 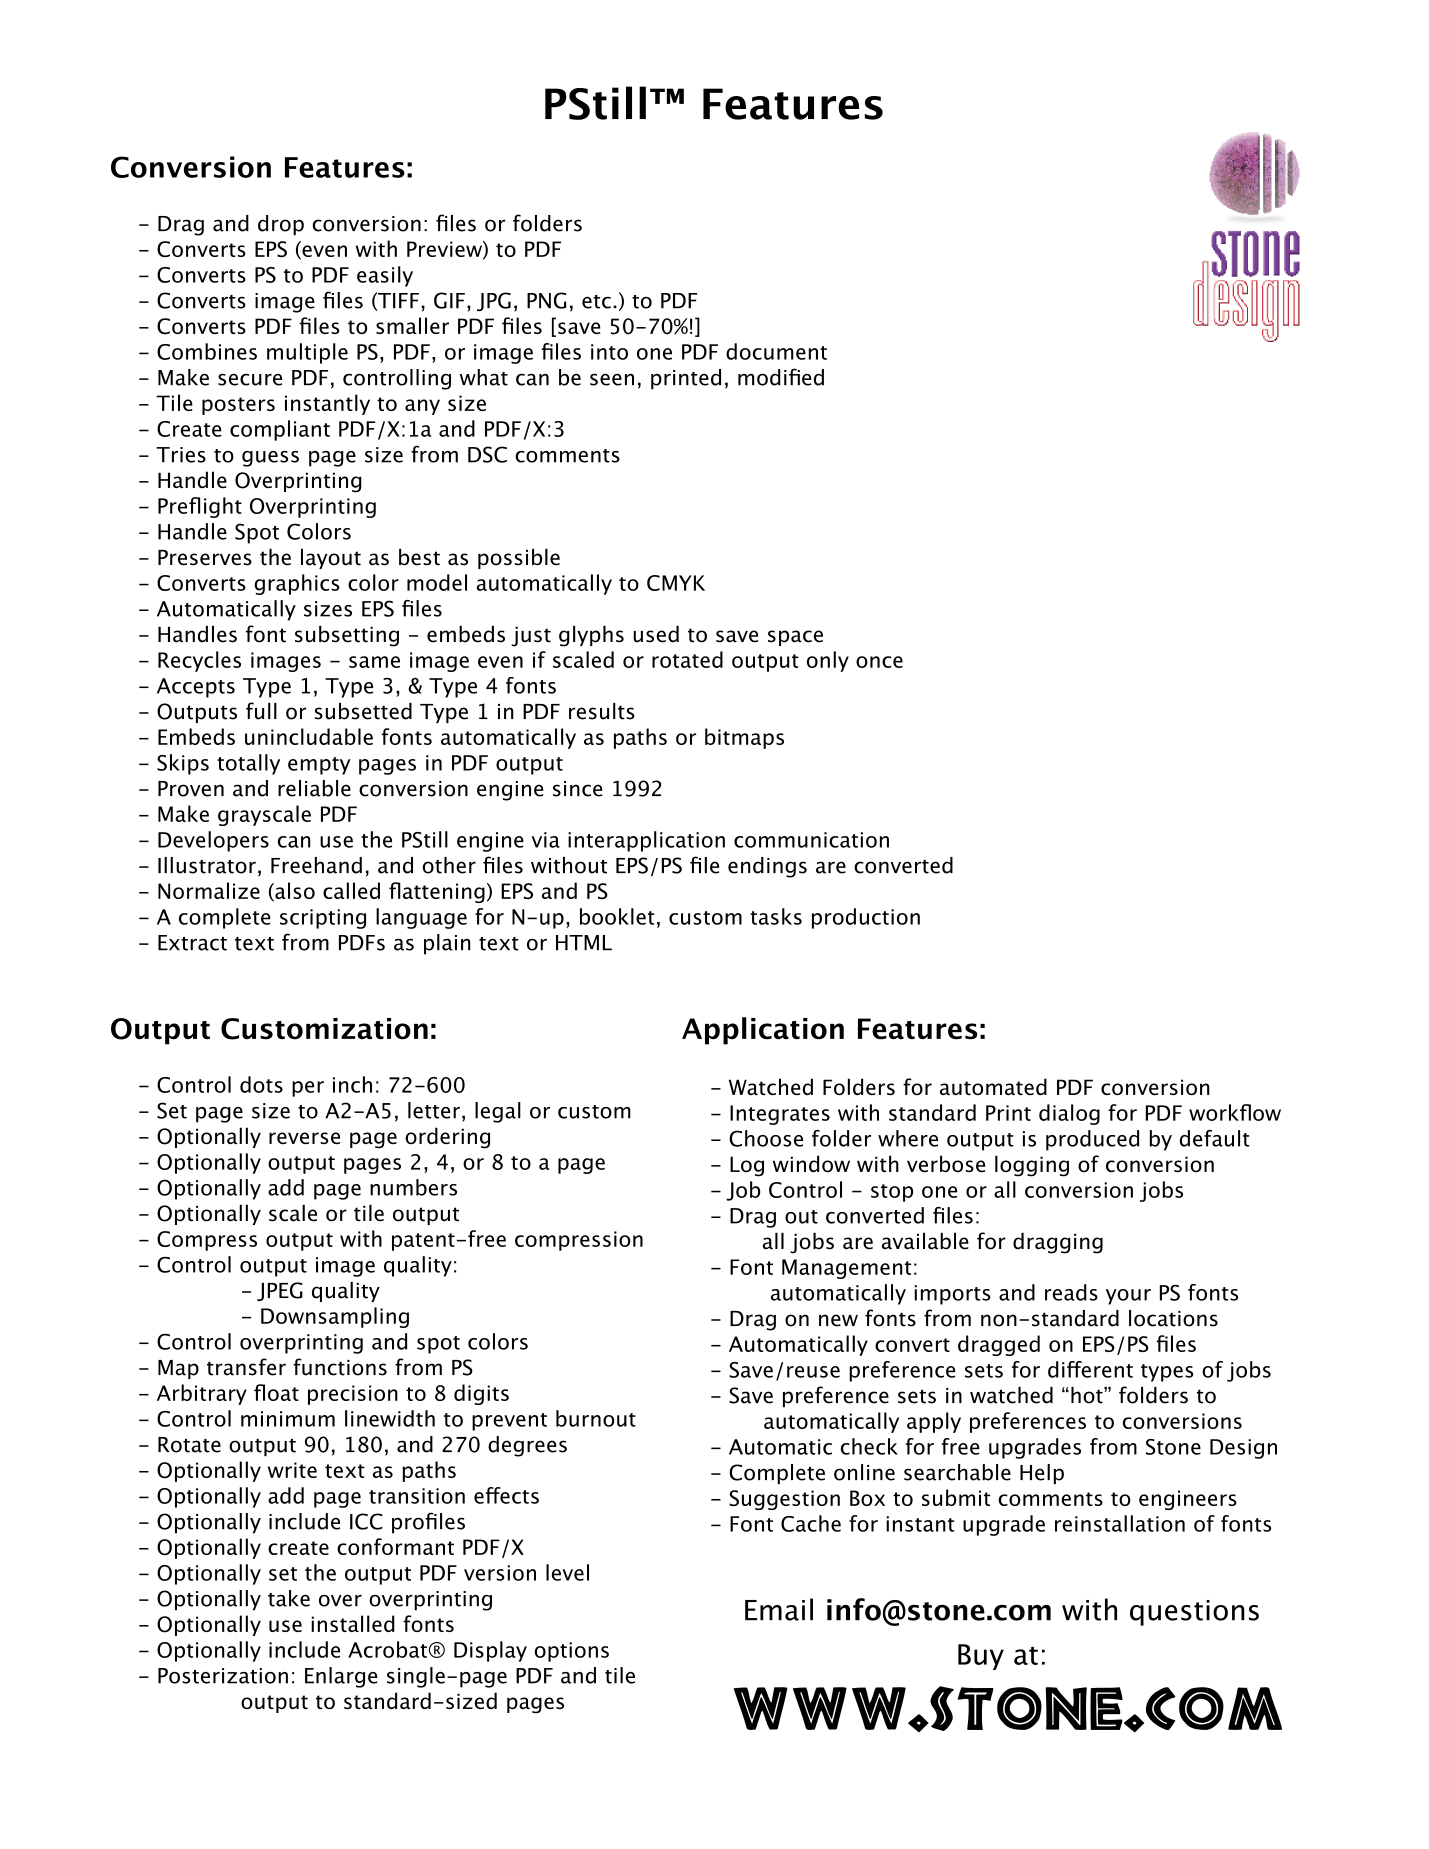 I want to click on drop, so click(x=281, y=225).
